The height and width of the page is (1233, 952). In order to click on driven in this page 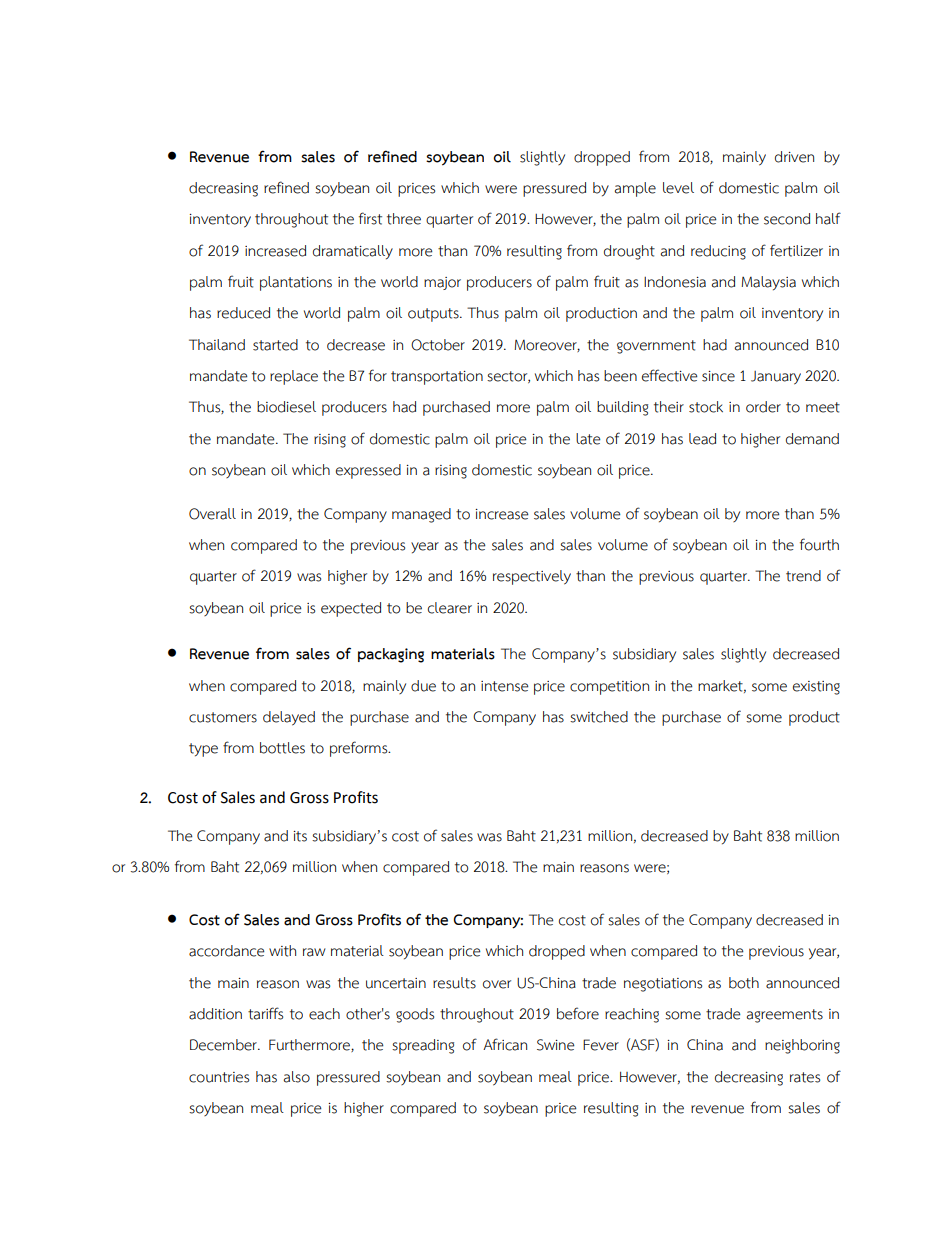, I will do `click(794, 157)`.
